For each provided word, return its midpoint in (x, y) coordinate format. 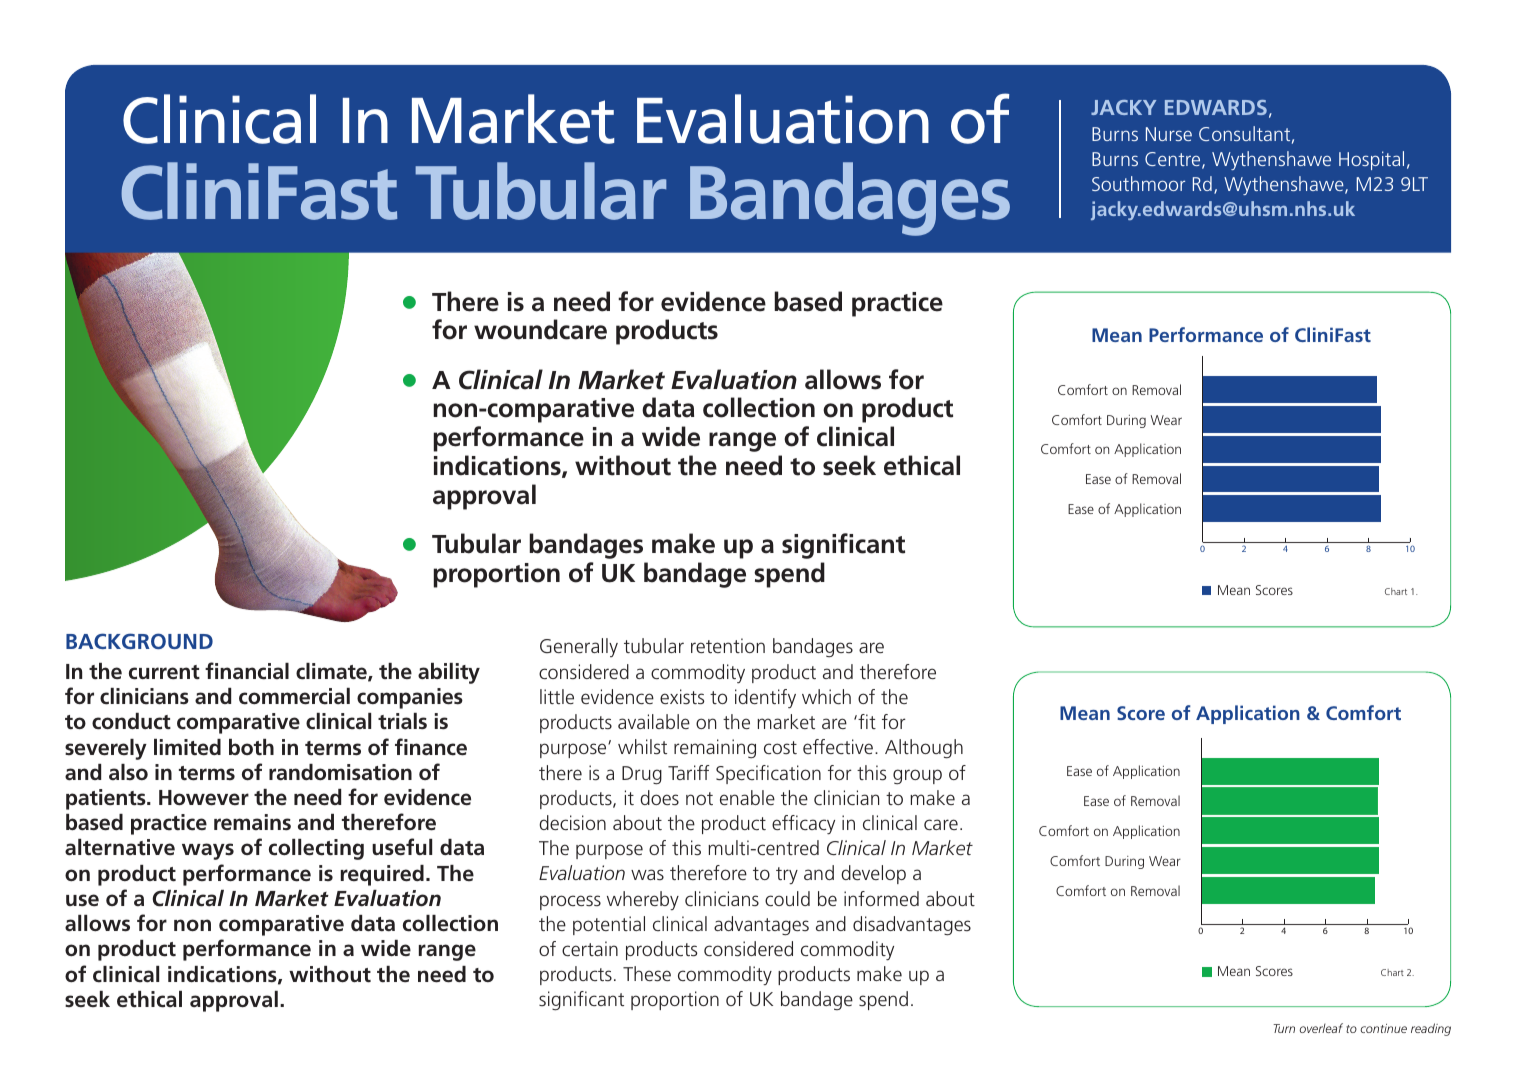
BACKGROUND (139, 641)
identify (765, 699)
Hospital (1371, 160)
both (251, 747)
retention (728, 645)
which (826, 696)
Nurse (1169, 134)
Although (924, 749)
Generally (579, 647)
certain (590, 948)
